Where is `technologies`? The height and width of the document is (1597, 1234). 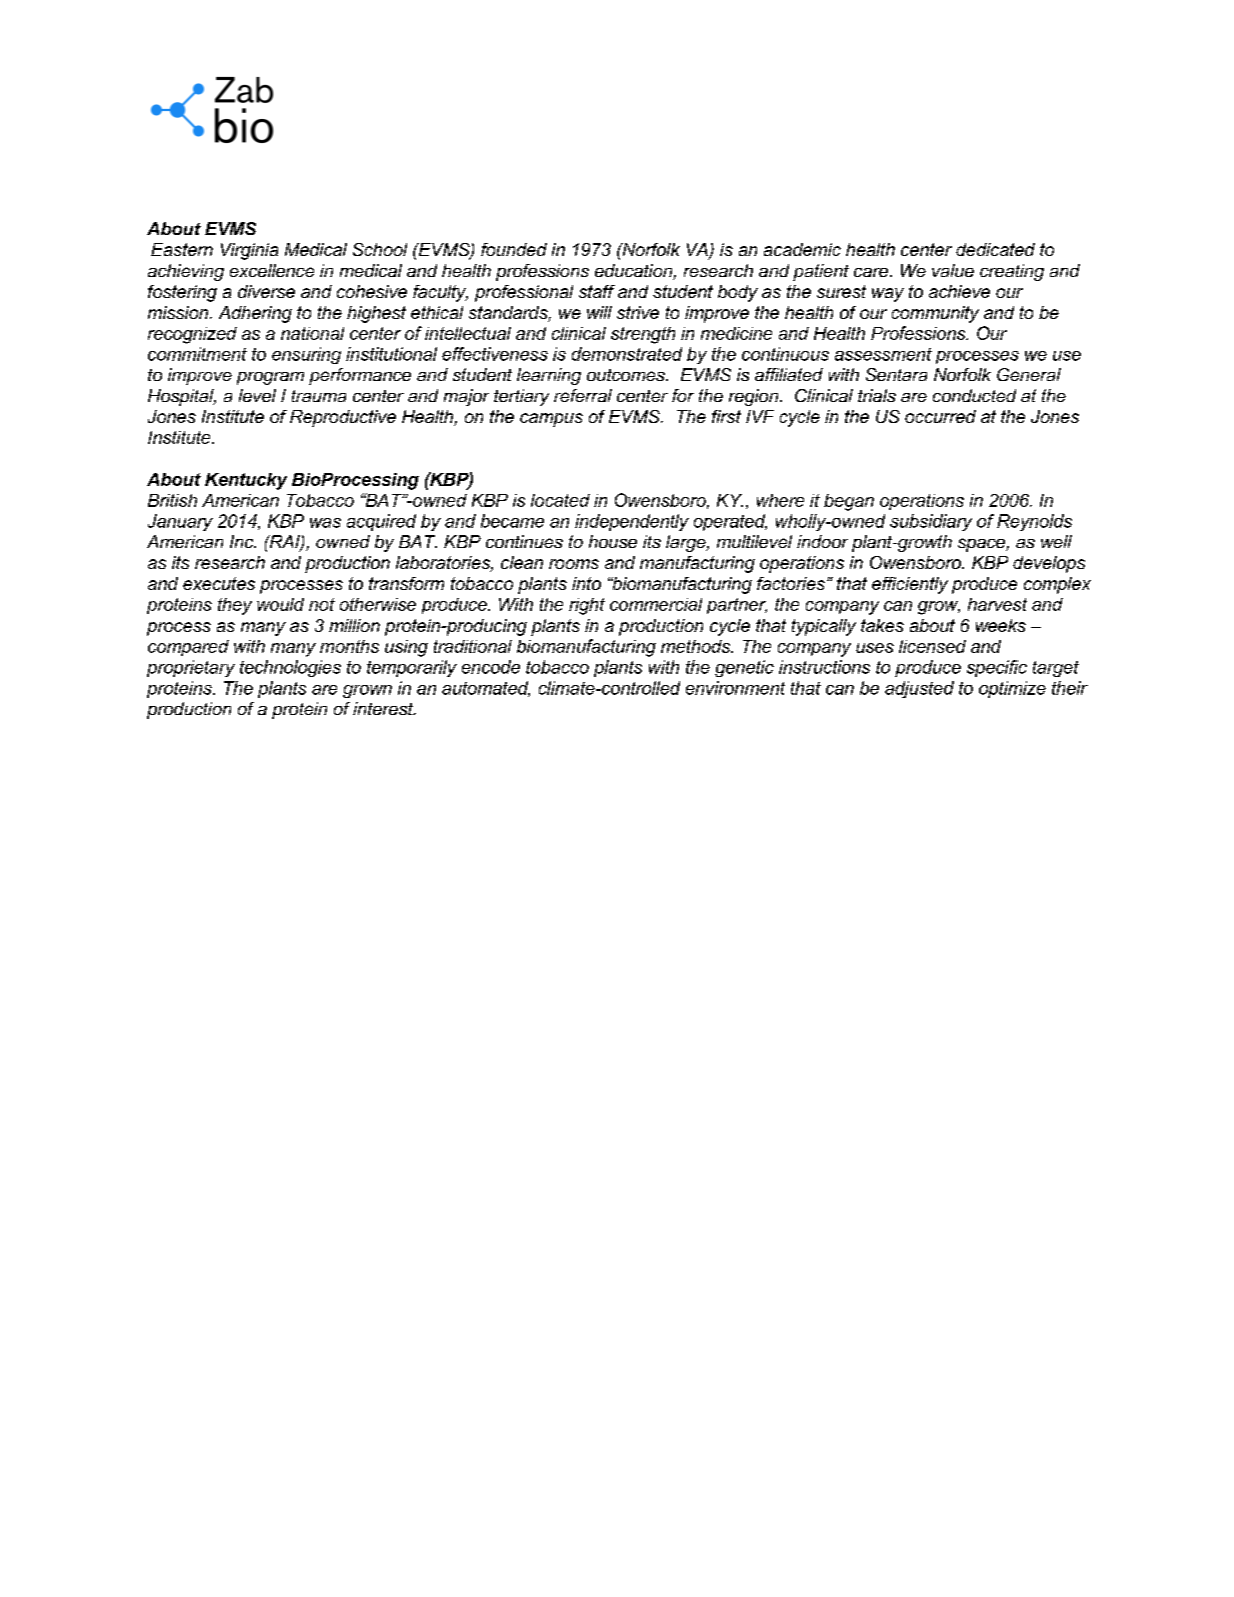 technologies is located at coordinates (290, 668).
